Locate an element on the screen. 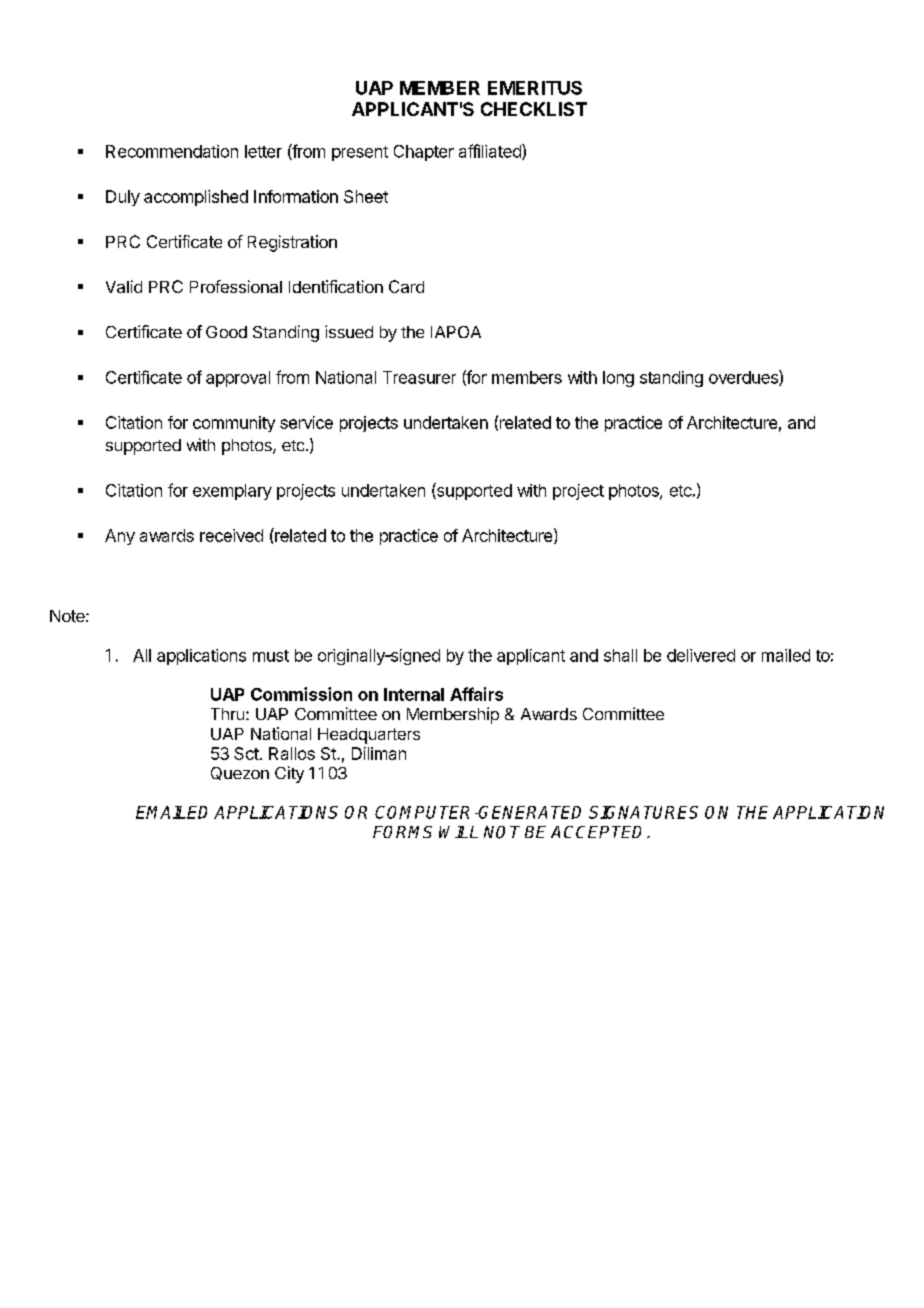 The height and width of the screenshot is (1308, 924). must is located at coordinates (271, 656).
